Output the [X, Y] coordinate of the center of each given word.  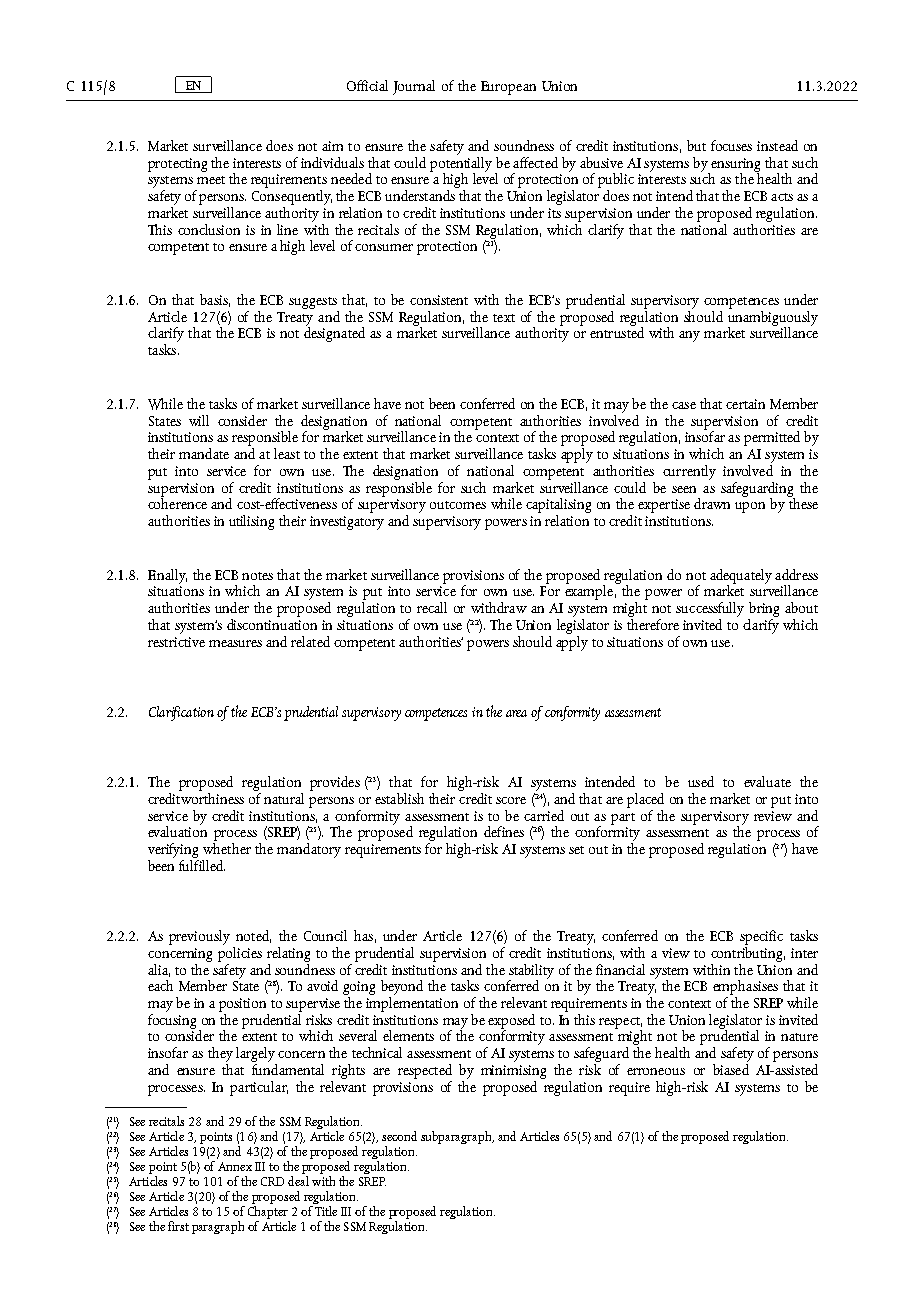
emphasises [745, 987]
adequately [741, 577]
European [508, 88]
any [689, 336]
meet [211, 180]
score [511, 800]
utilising [251, 522]
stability [531, 972]
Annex [235, 1166]
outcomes [458, 505]
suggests [313, 303]
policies [240, 953]
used [701, 781]
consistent [439, 300]
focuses [731, 145]
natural [284, 798]
